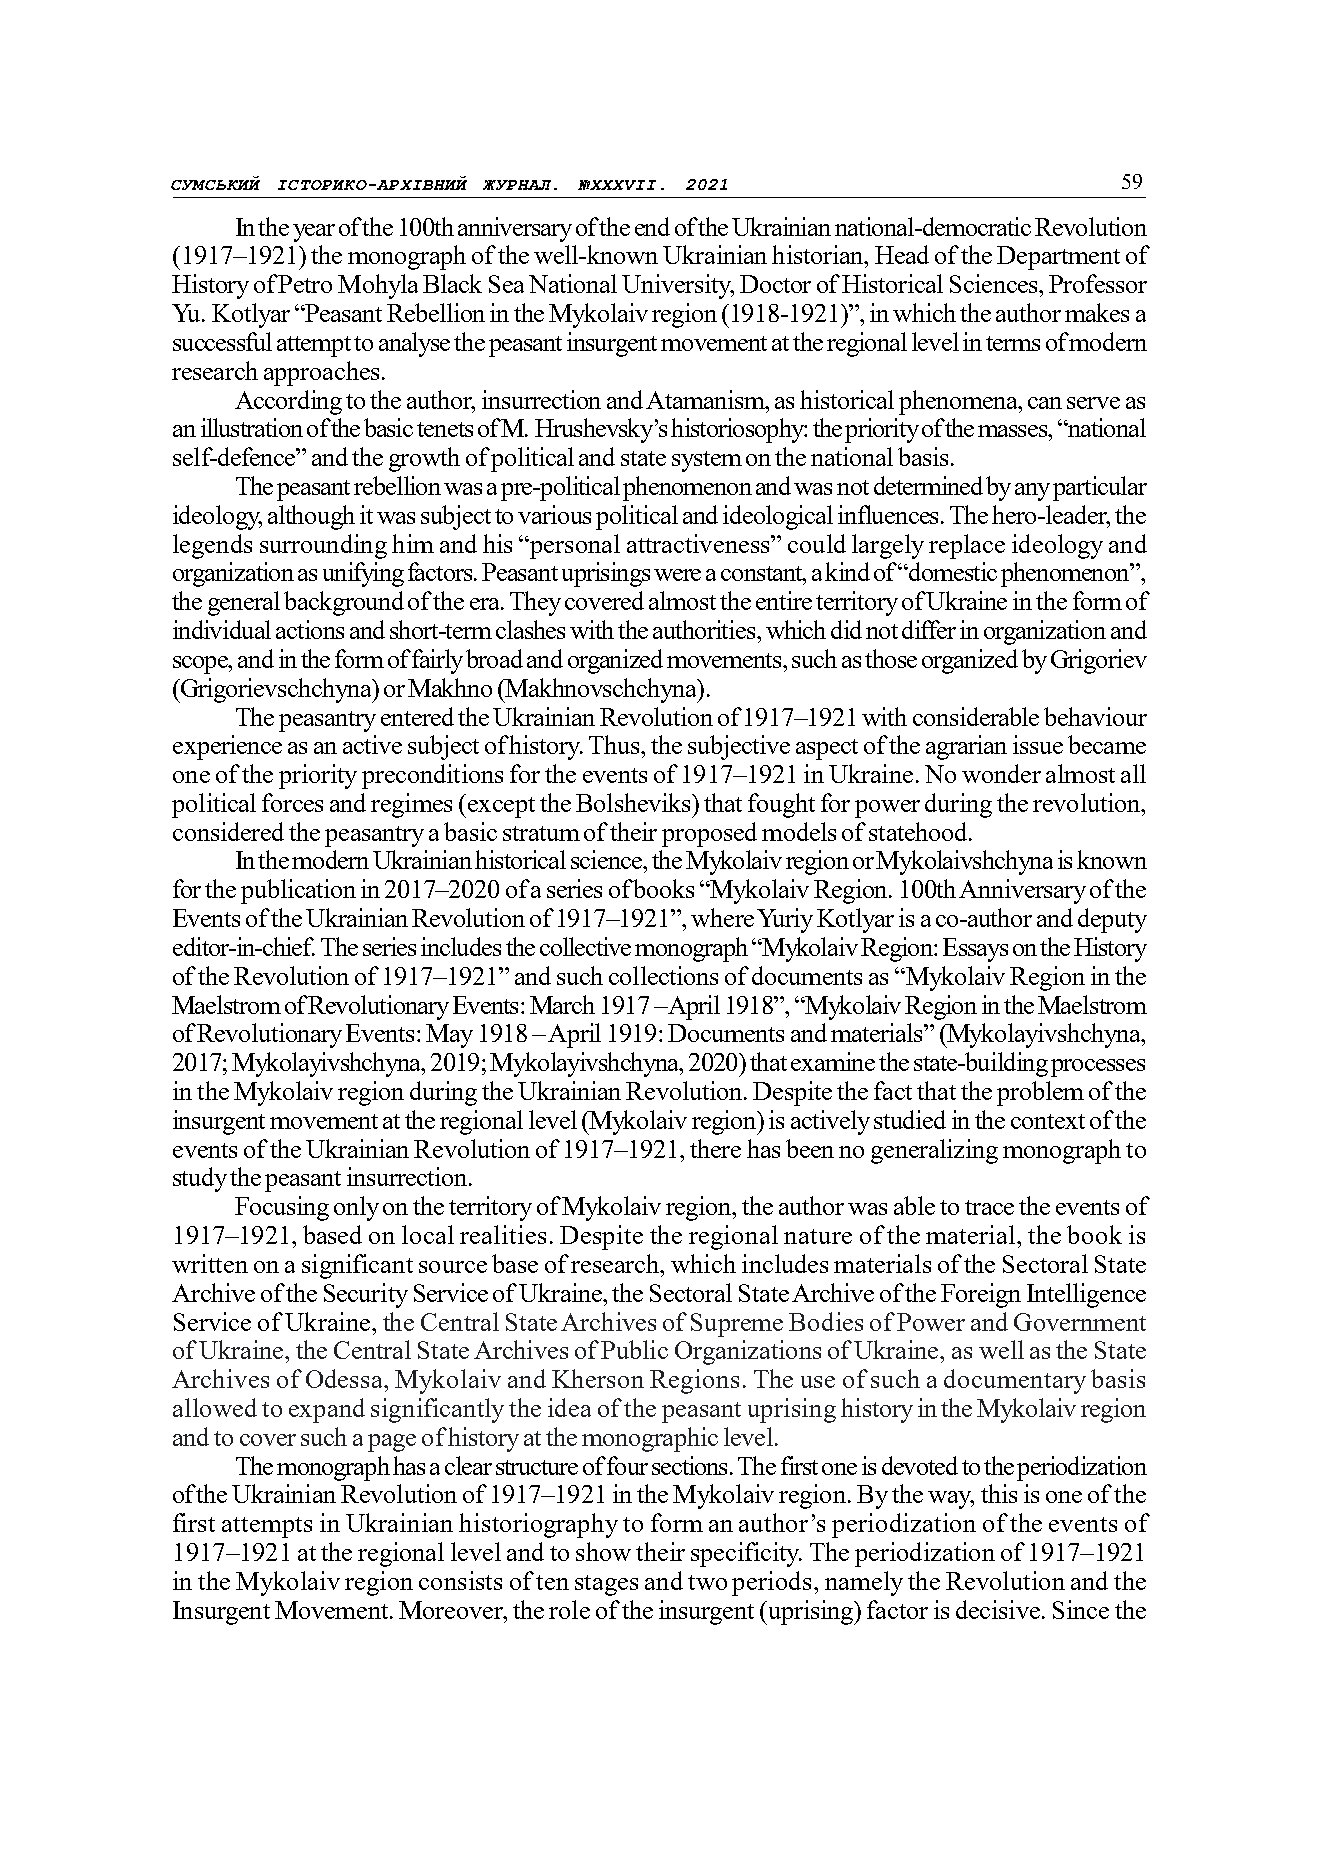  Describe the element at coordinates (975, 950) in the screenshot. I see `Essays` at that location.
